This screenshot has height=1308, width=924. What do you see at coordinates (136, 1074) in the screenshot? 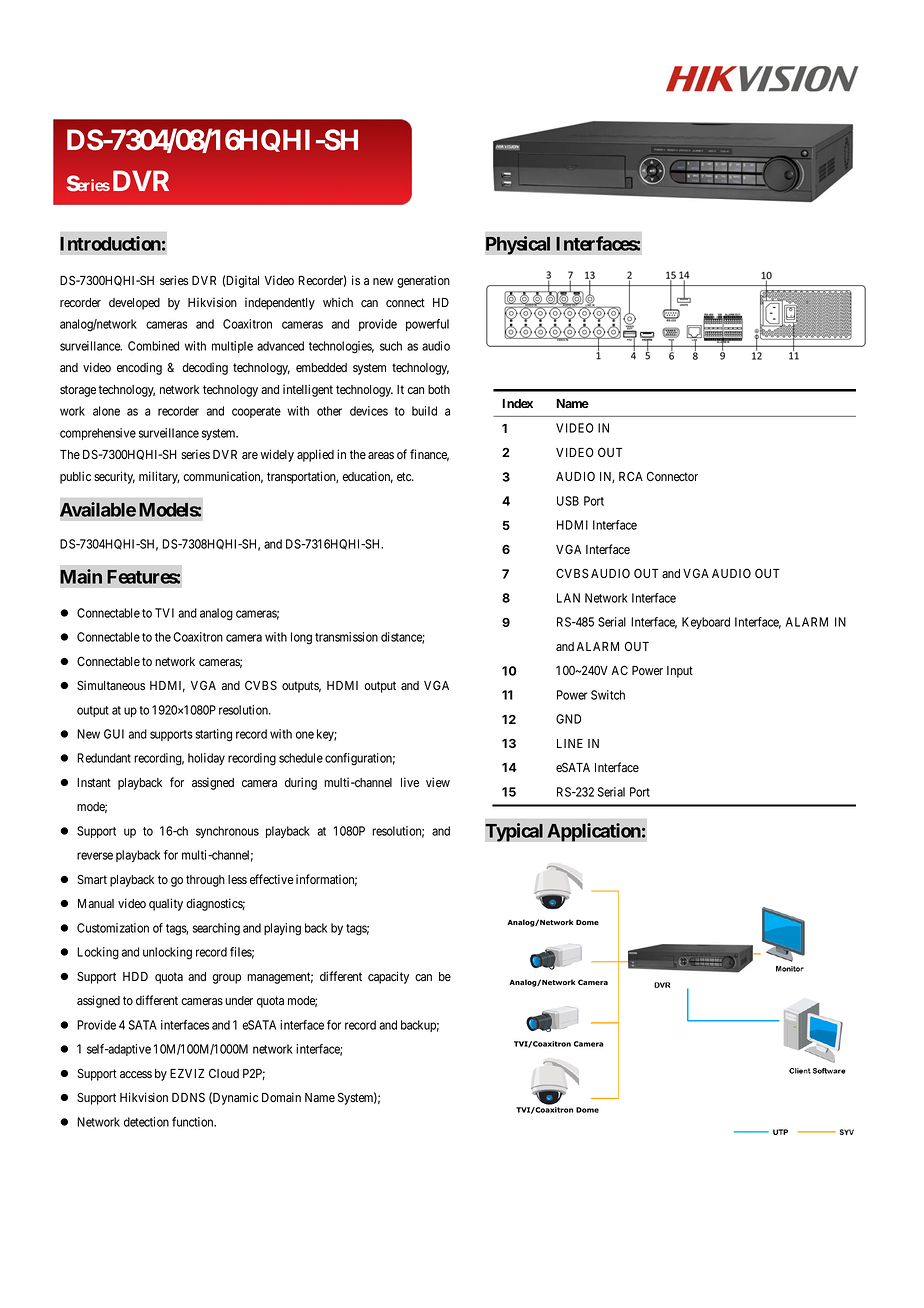
I see `access` at bounding box center [136, 1074].
